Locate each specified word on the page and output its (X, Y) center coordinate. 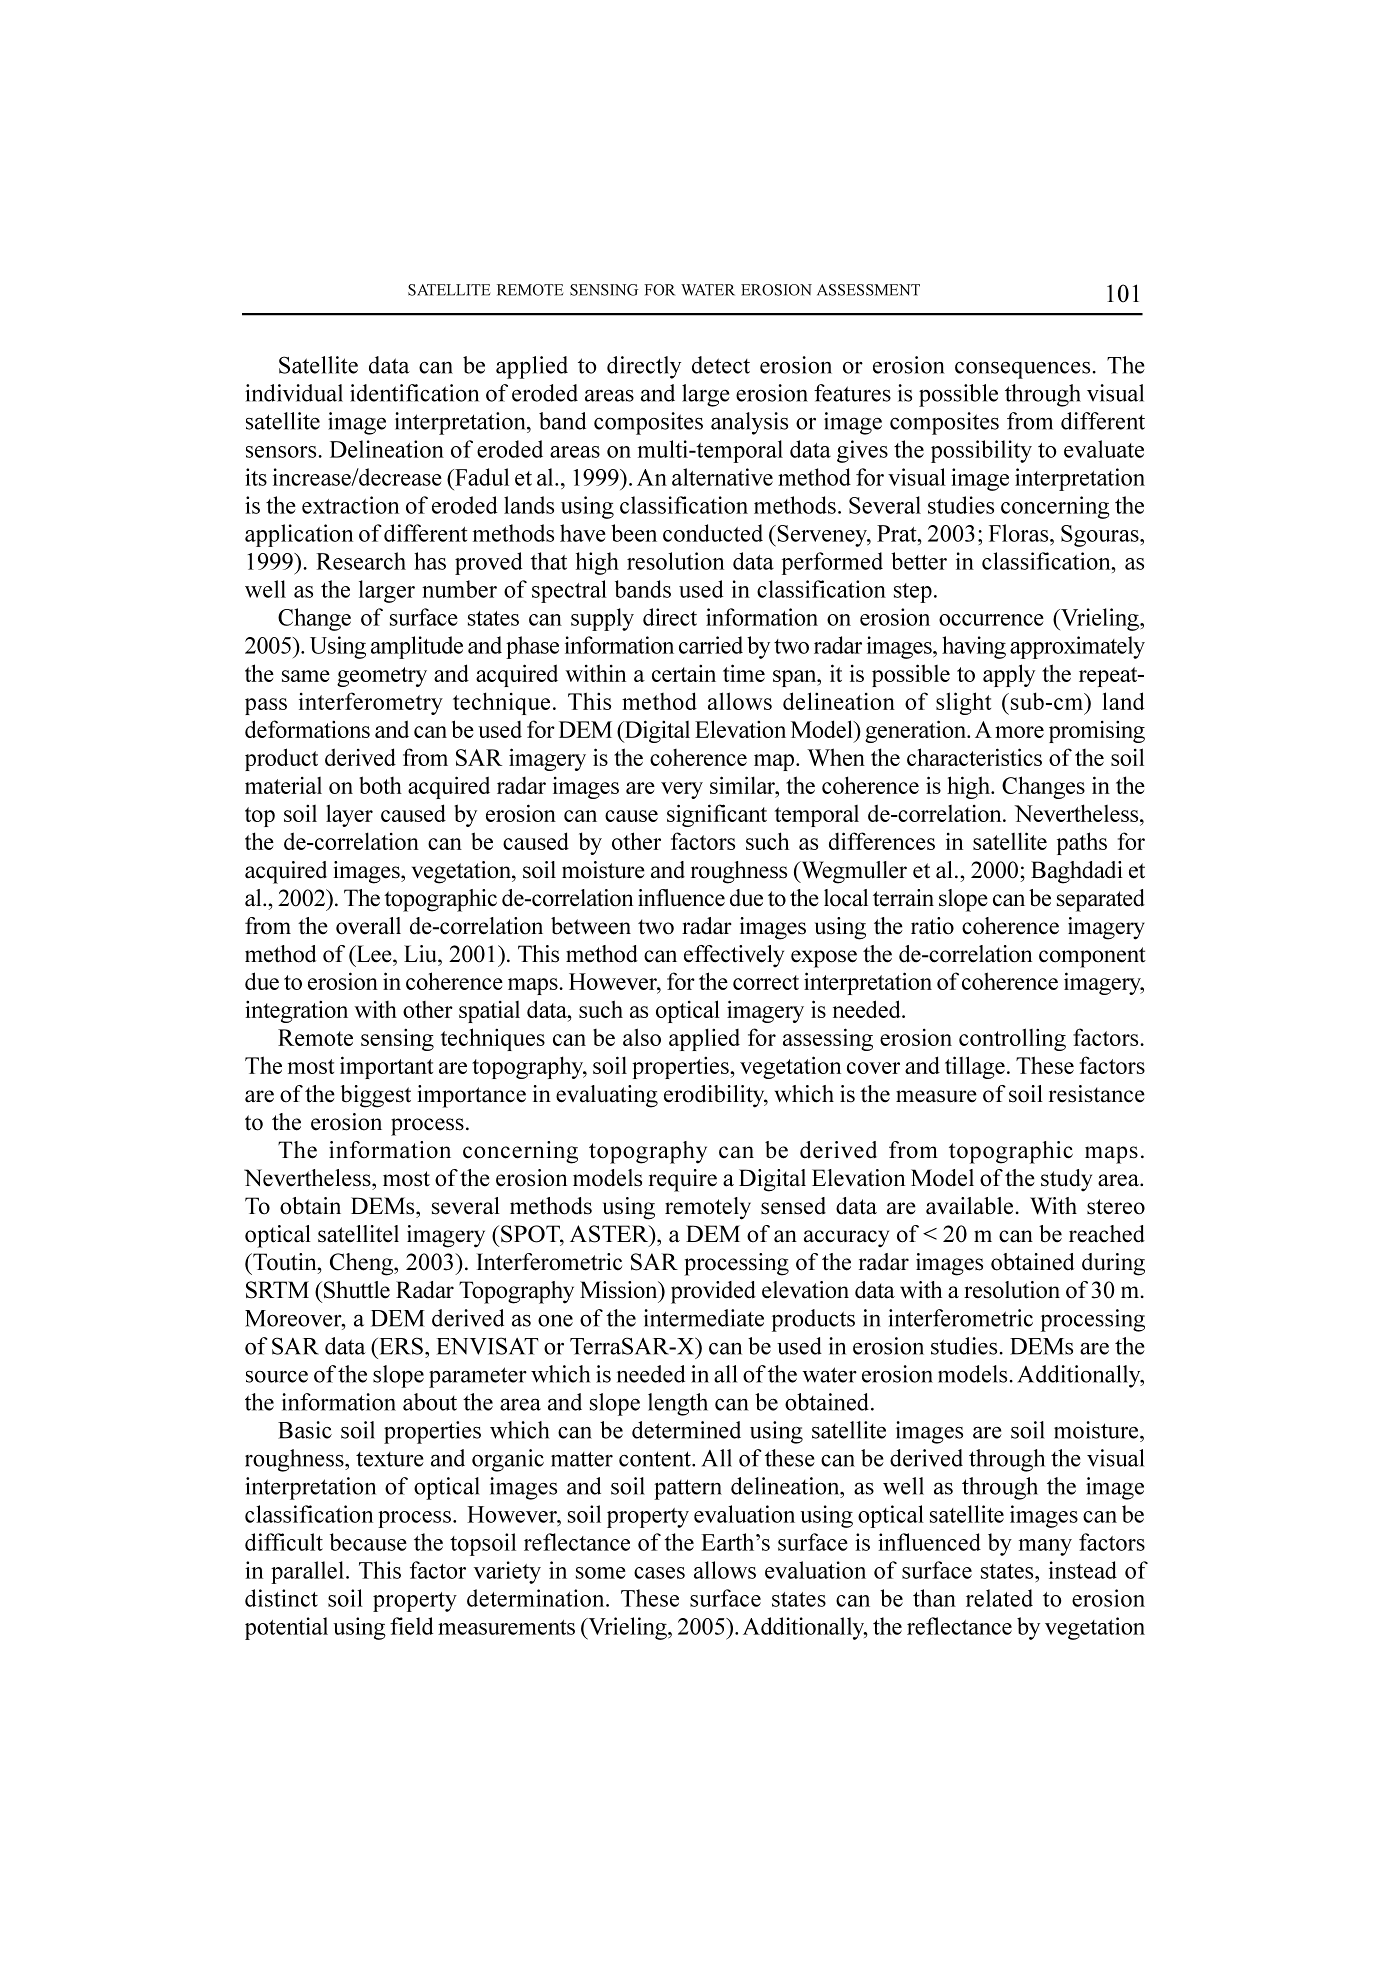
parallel (307, 1572)
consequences (1022, 370)
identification (414, 393)
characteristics (974, 757)
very (682, 790)
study (1066, 1180)
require (683, 1180)
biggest (376, 1096)
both (380, 785)
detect (721, 365)
